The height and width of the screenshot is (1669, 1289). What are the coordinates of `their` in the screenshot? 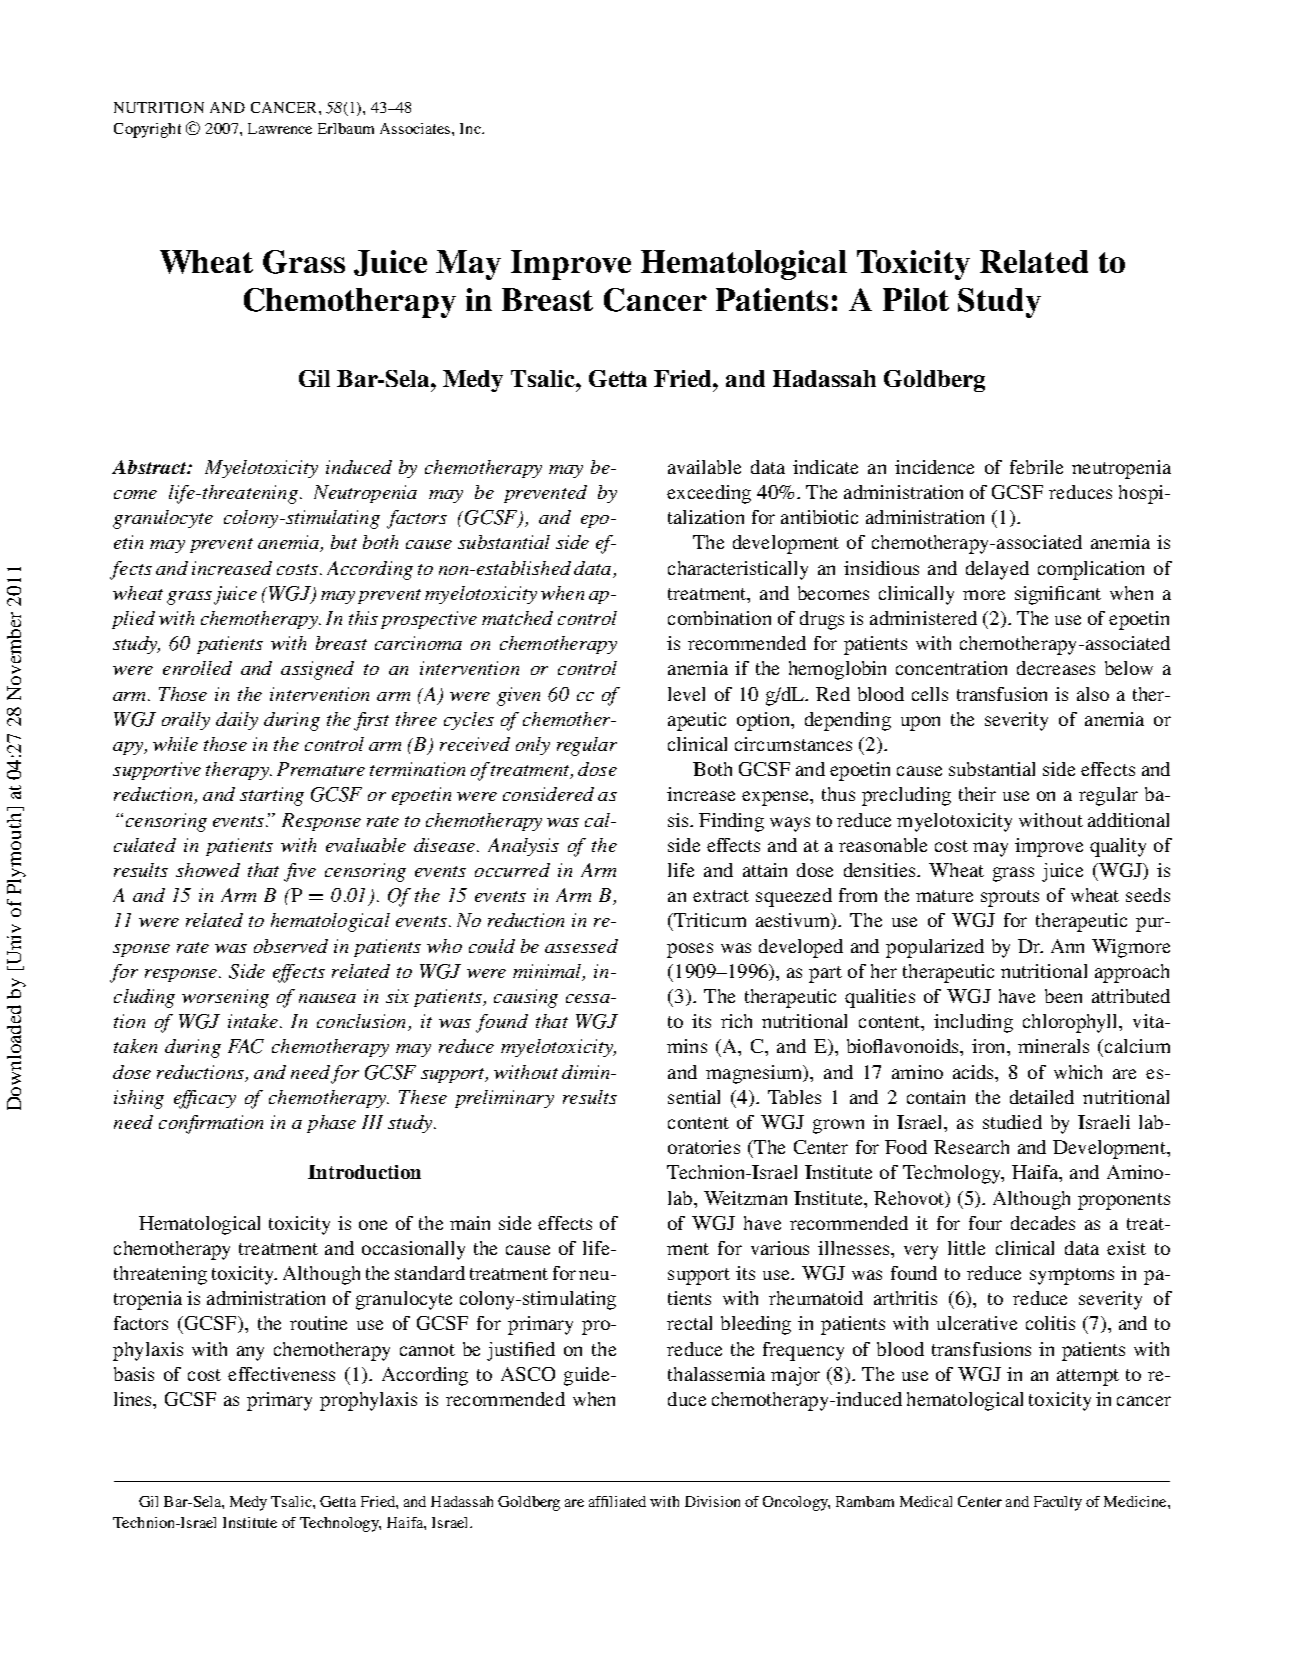 It's located at (977, 794).
